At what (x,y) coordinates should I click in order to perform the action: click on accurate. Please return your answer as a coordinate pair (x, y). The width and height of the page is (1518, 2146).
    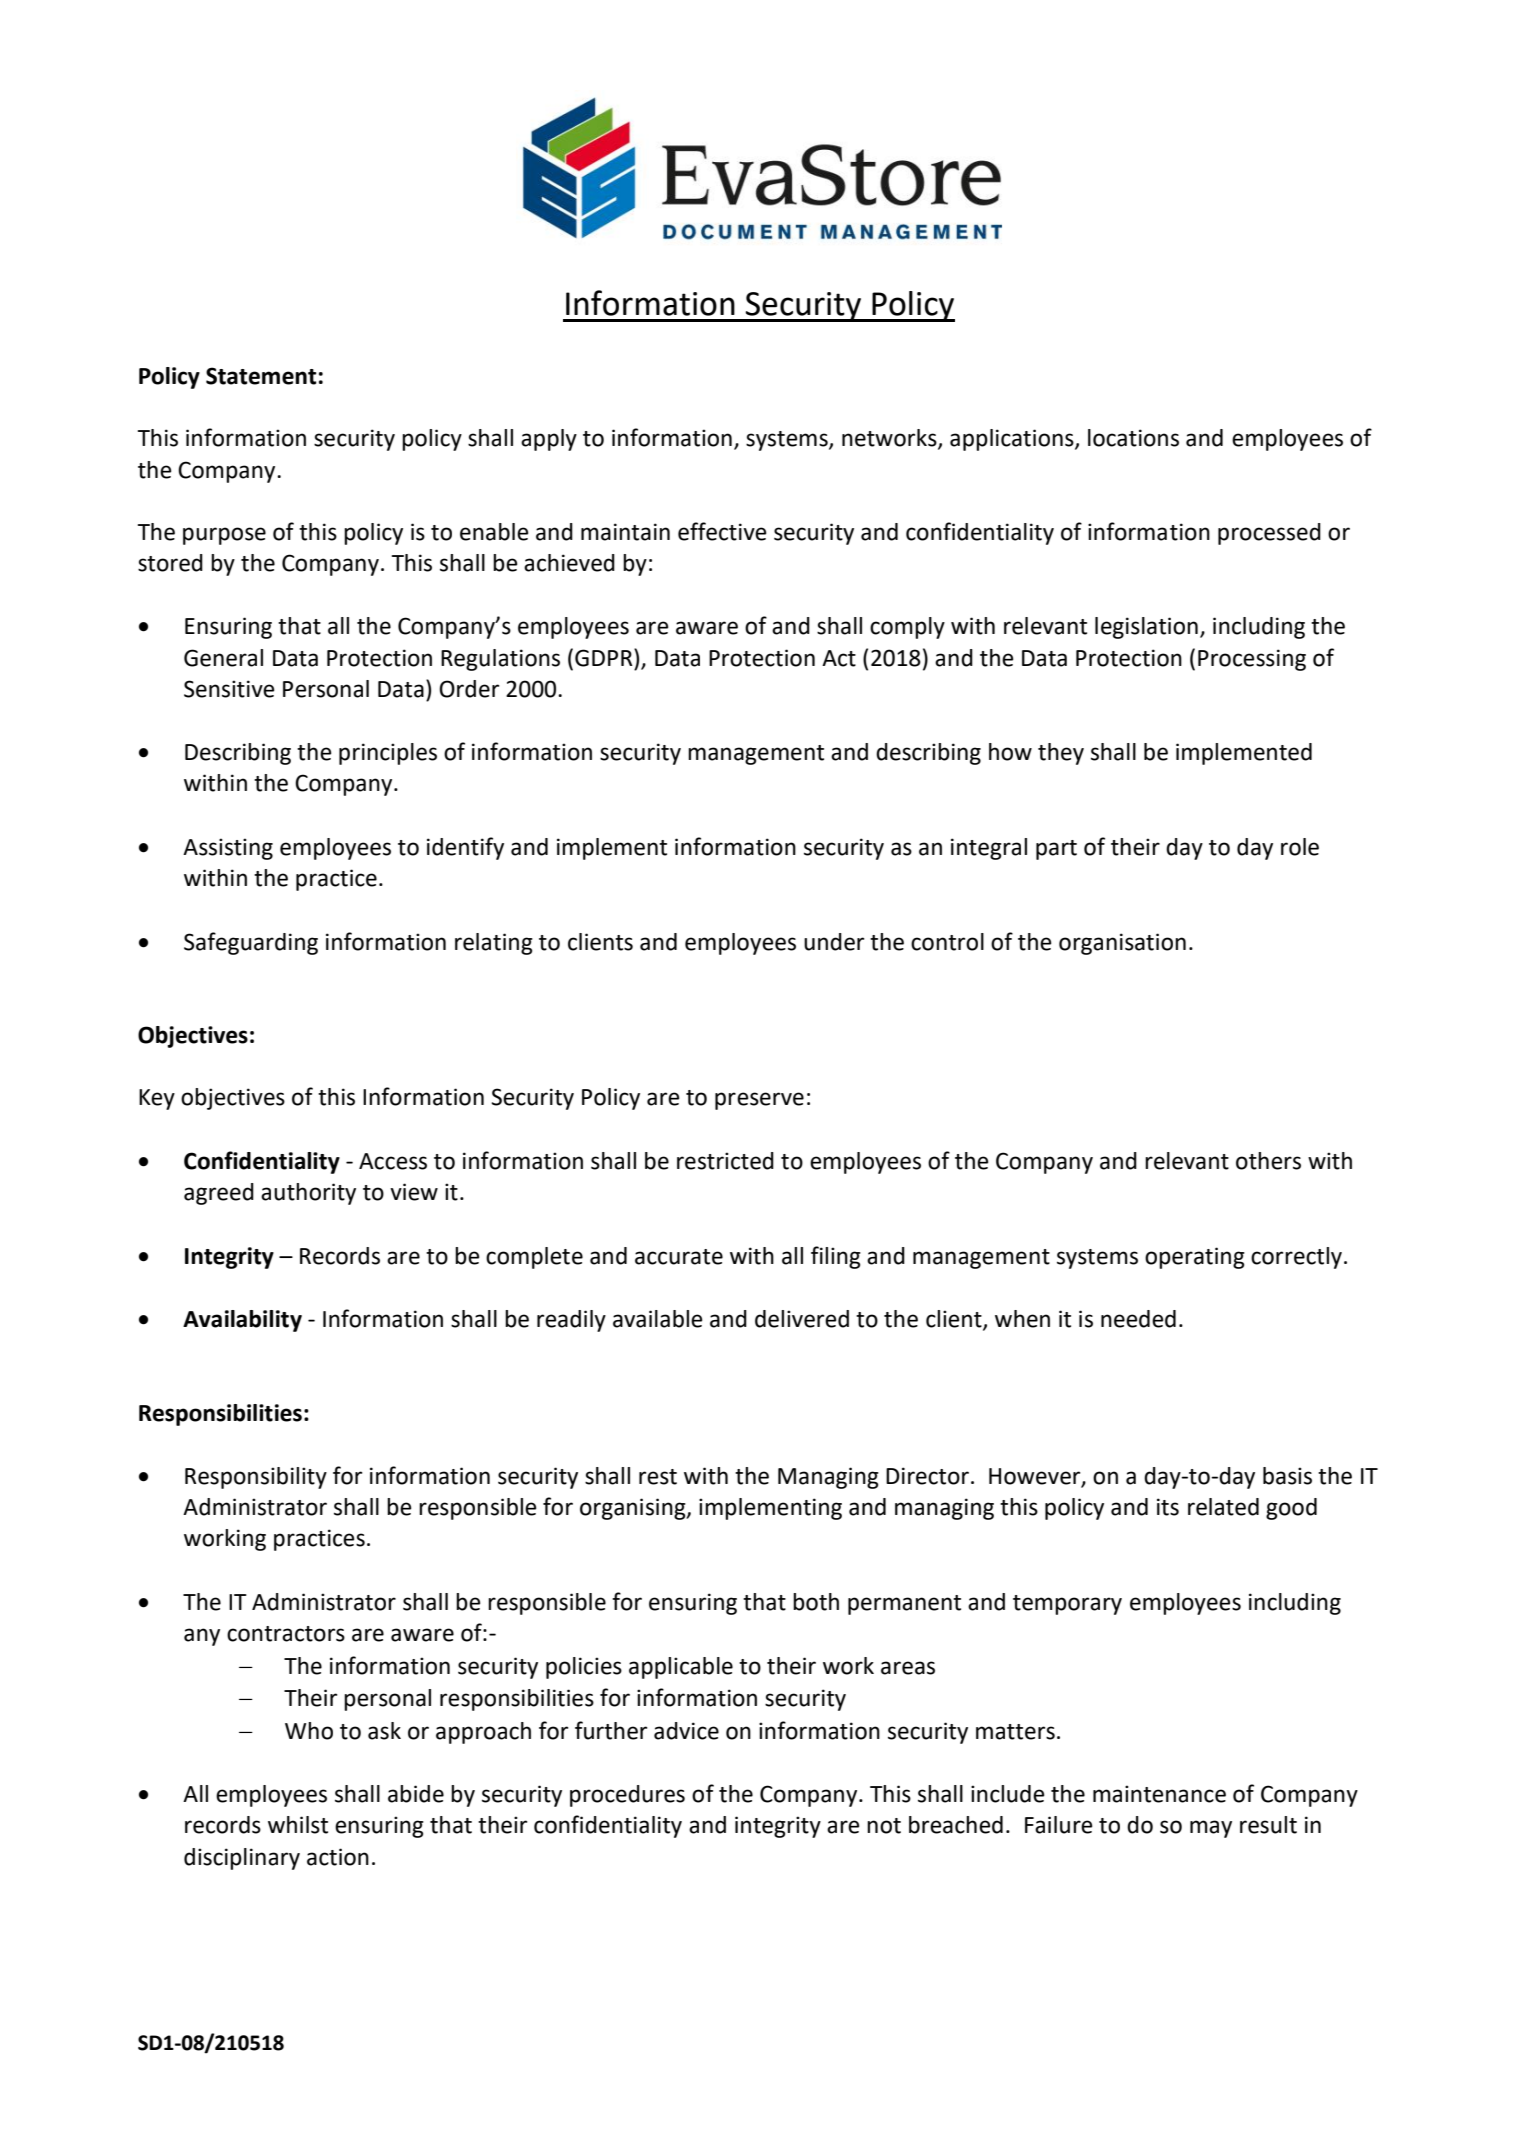
    Looking at the image, I should click on (679, 1257).
